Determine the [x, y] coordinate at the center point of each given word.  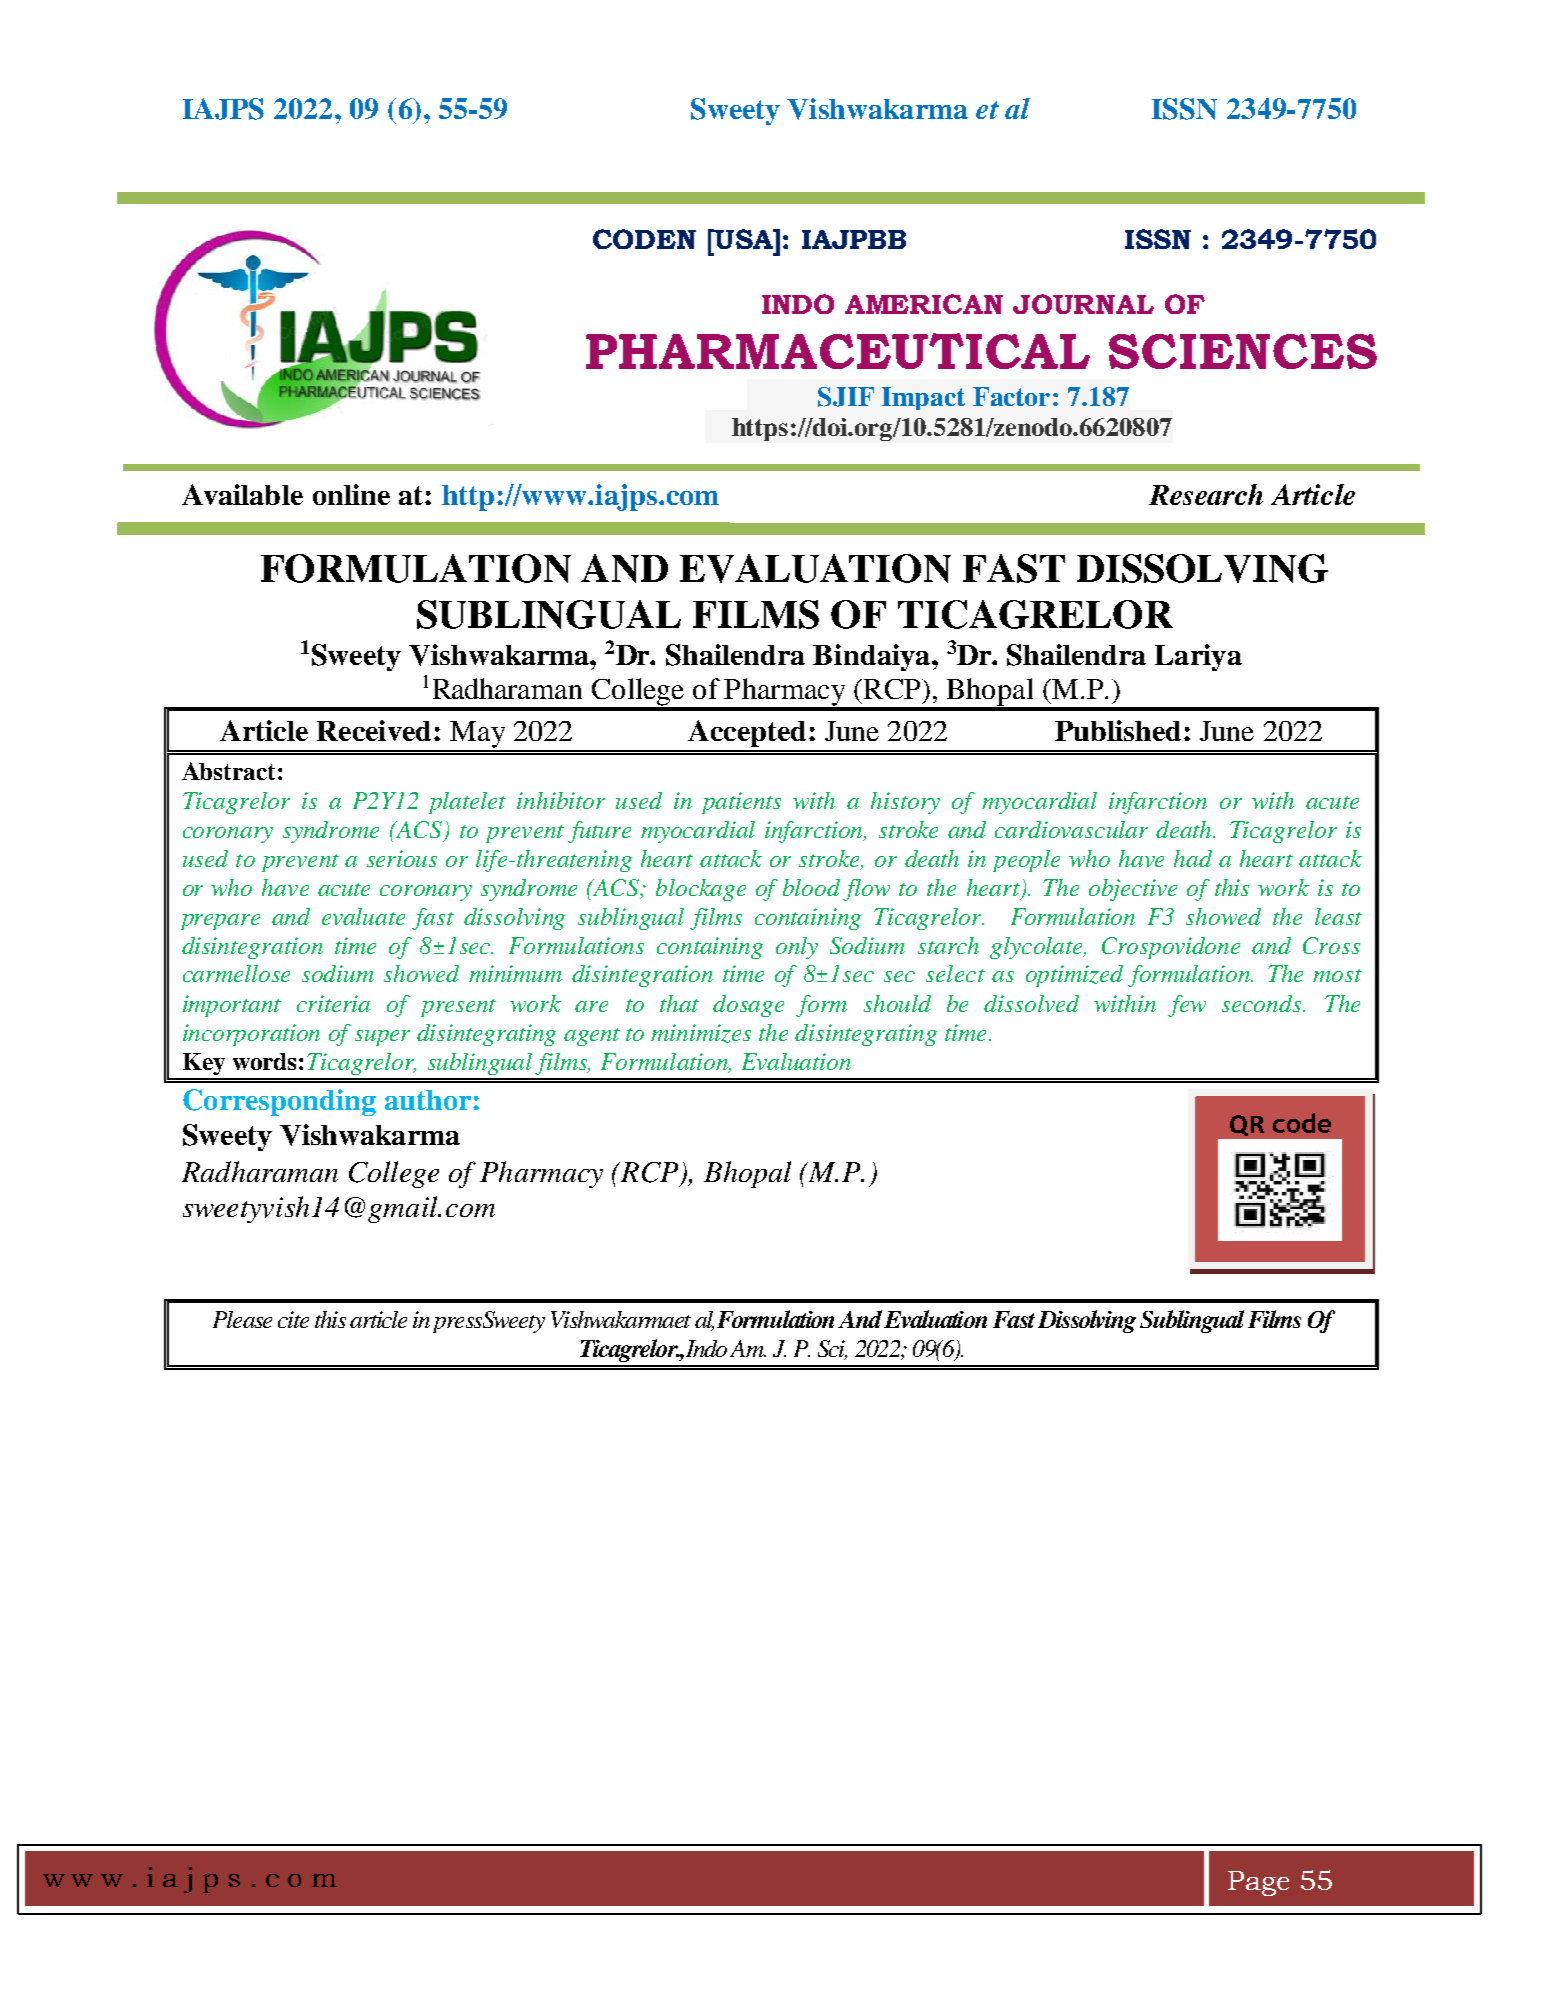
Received [374, 730]
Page [1258, 1883]
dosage [748, 1006]
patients [741, 803]
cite [293, 1319]
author [429, 1100]
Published [1118, 730]
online [351, 494]
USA [744, 239]
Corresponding [279, 1102]
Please [242, 1319]
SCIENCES [1243, 351]
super [382, 1038]
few [1187, 1006]
